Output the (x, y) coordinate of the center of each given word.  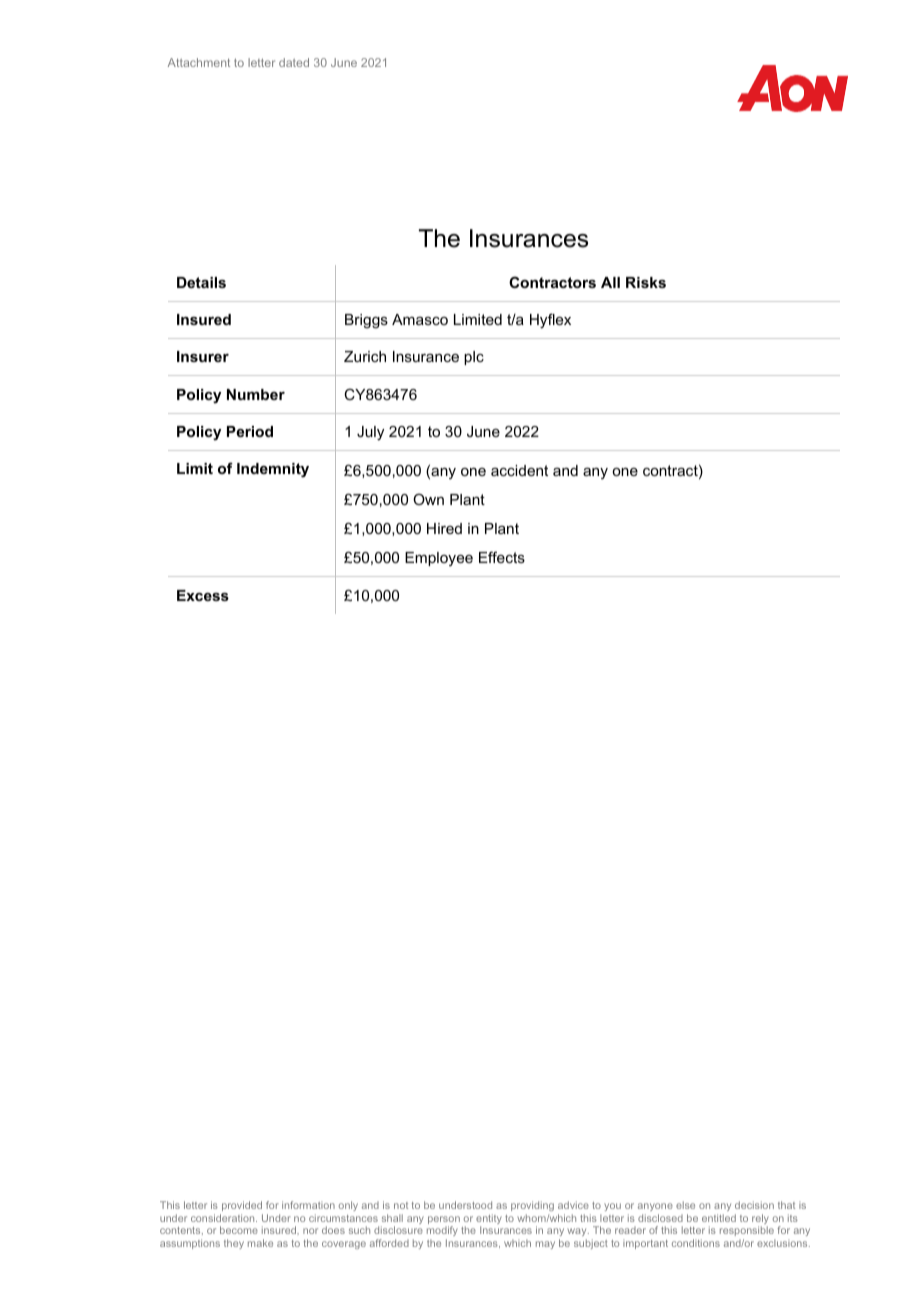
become (239, 1230)
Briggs (366, 321)
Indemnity (273, 470)
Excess (203, 595)
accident (519, 470)
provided (242, 1206)
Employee (439, 559)
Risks (646, 282)
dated (294, 62)
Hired (444, 528)
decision (754, 1205)
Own (428, 499)
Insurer (203, 356)
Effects (502, 557)
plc (474, 358)
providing (532, 1206)
